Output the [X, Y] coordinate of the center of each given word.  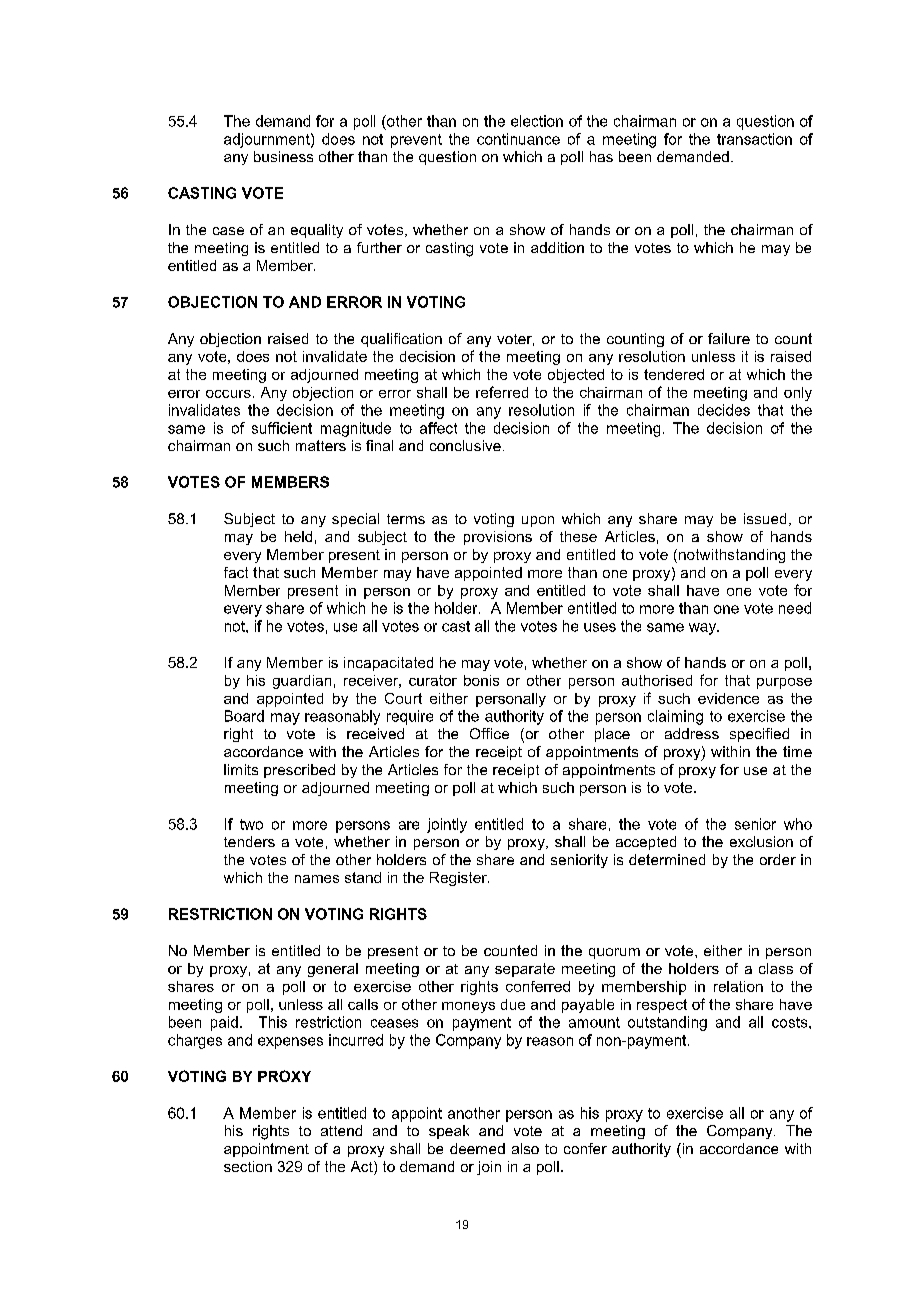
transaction [754, 139]
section [248, 1166]
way [704, 629]
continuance [518, 139]
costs [791, 1022]
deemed [477, 1148]
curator [433, 680]
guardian [302, 682]
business [283, 156]
